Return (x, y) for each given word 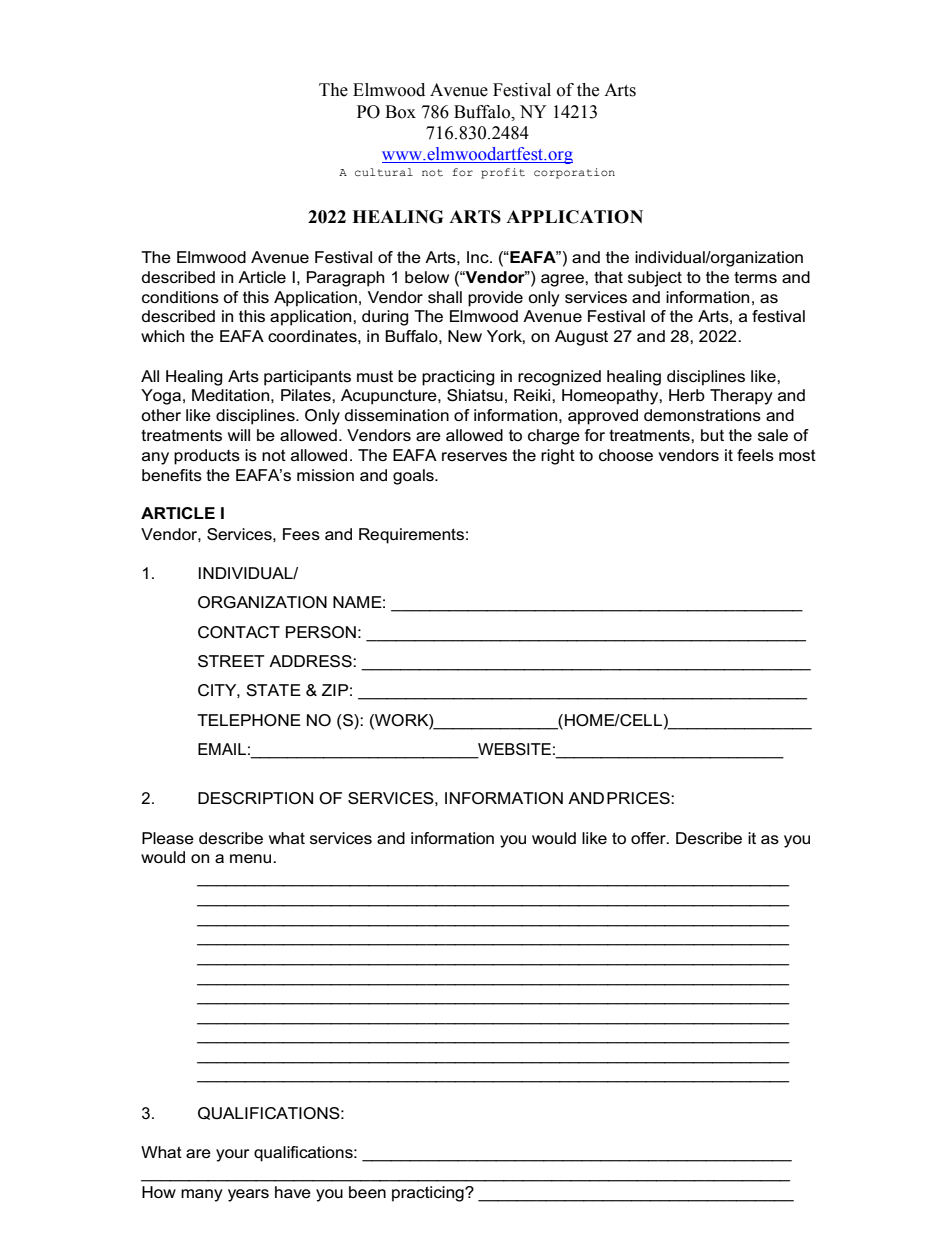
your (232, 1155)
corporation (574, 173)
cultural (384, 172)
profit (503, 173)
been (367, 1192)
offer (649, 838)
